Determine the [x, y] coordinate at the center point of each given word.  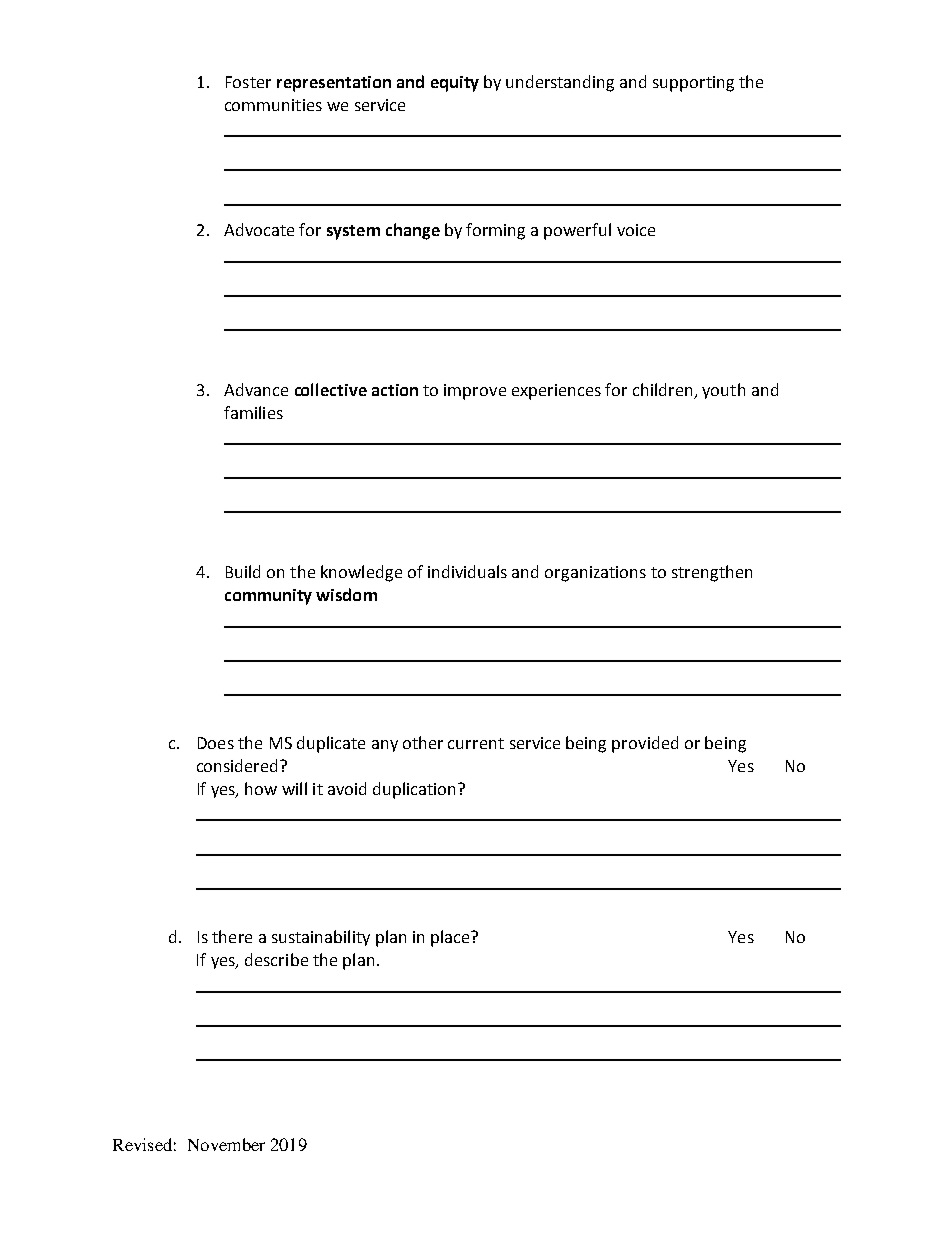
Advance [256, 389]
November [226, 1144]
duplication [416, 790]
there [232, 936]
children [662, 389]
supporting [693, 84]
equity [455, 84]
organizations [595, 574]
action [395, 390]
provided [645, 744]
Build [243, 571]
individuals [467, 571]
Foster [248, 82]
